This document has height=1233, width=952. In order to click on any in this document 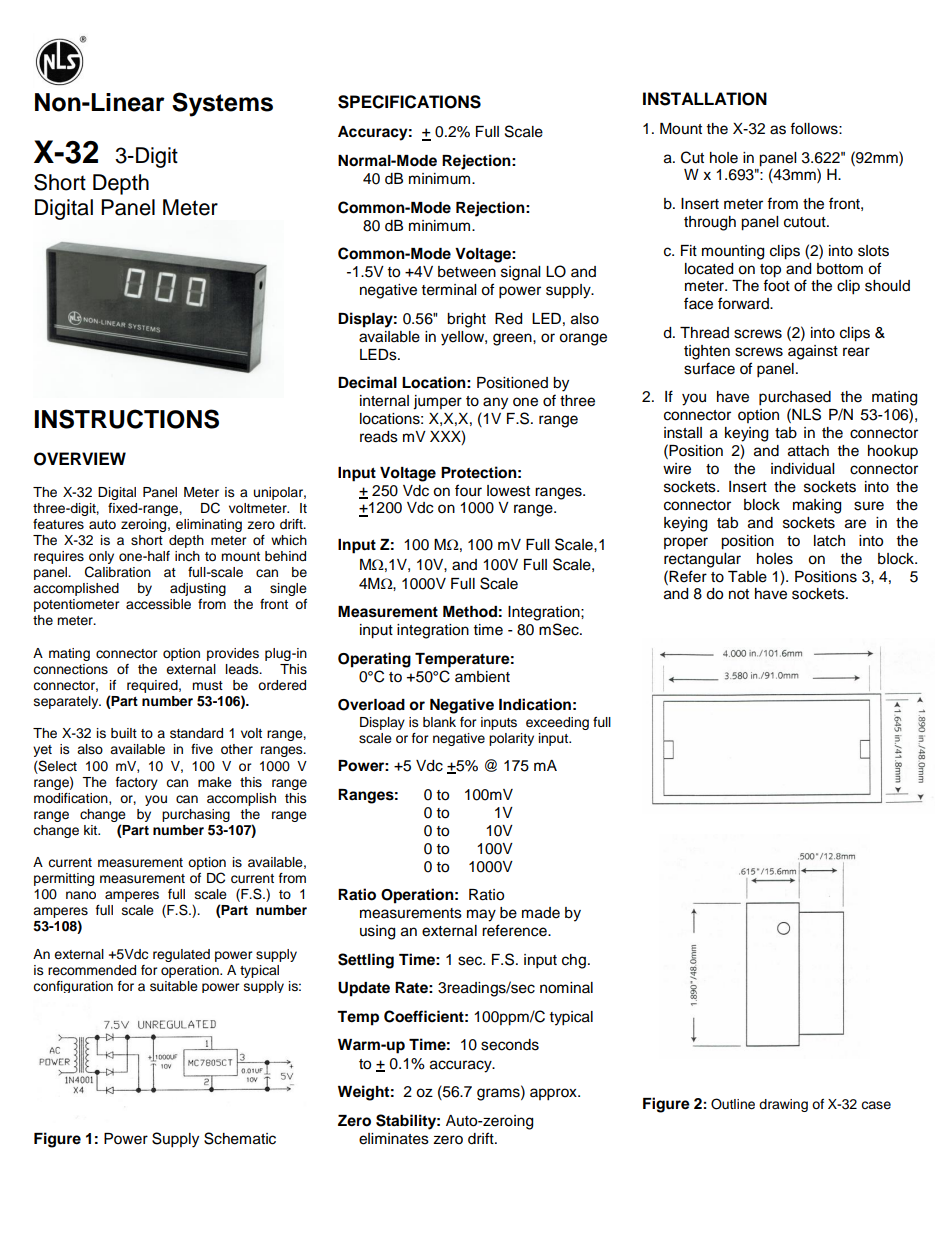, I will do `click(495, 403)`.
